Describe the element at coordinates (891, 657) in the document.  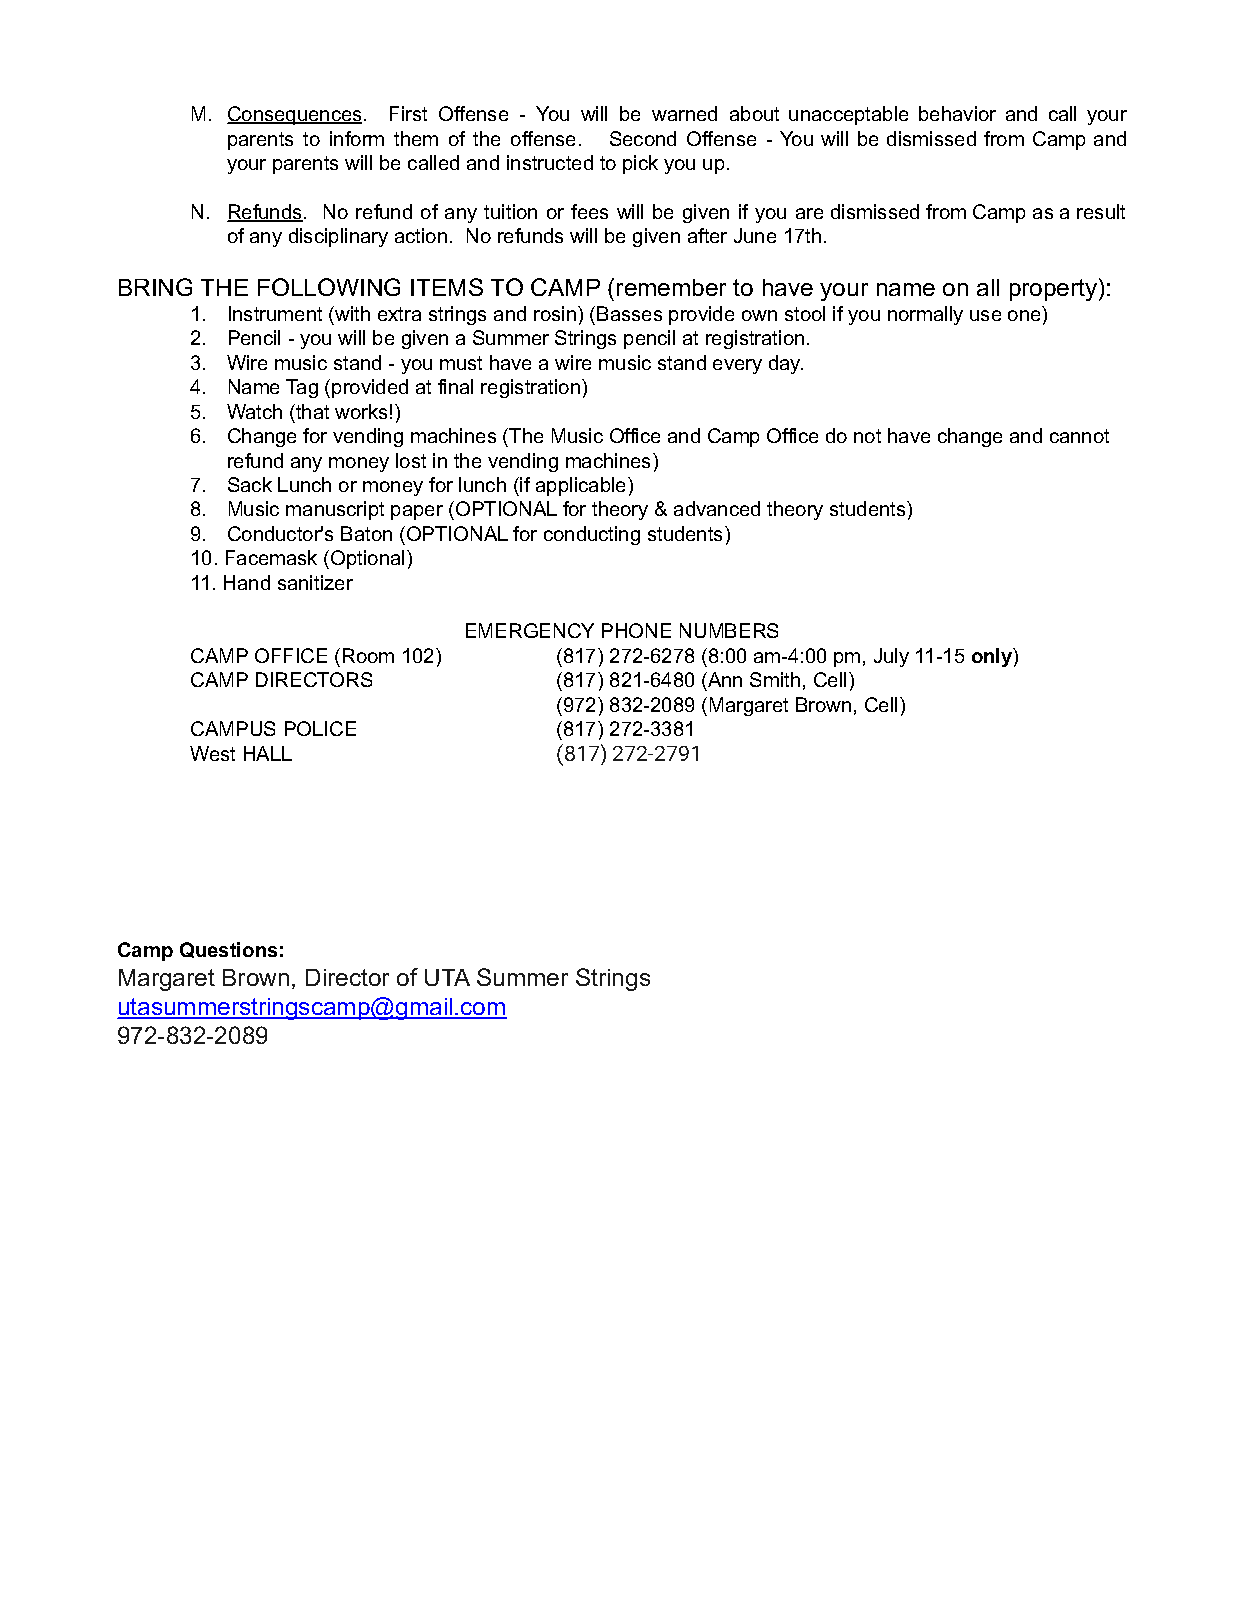
I see `July` at that location.
